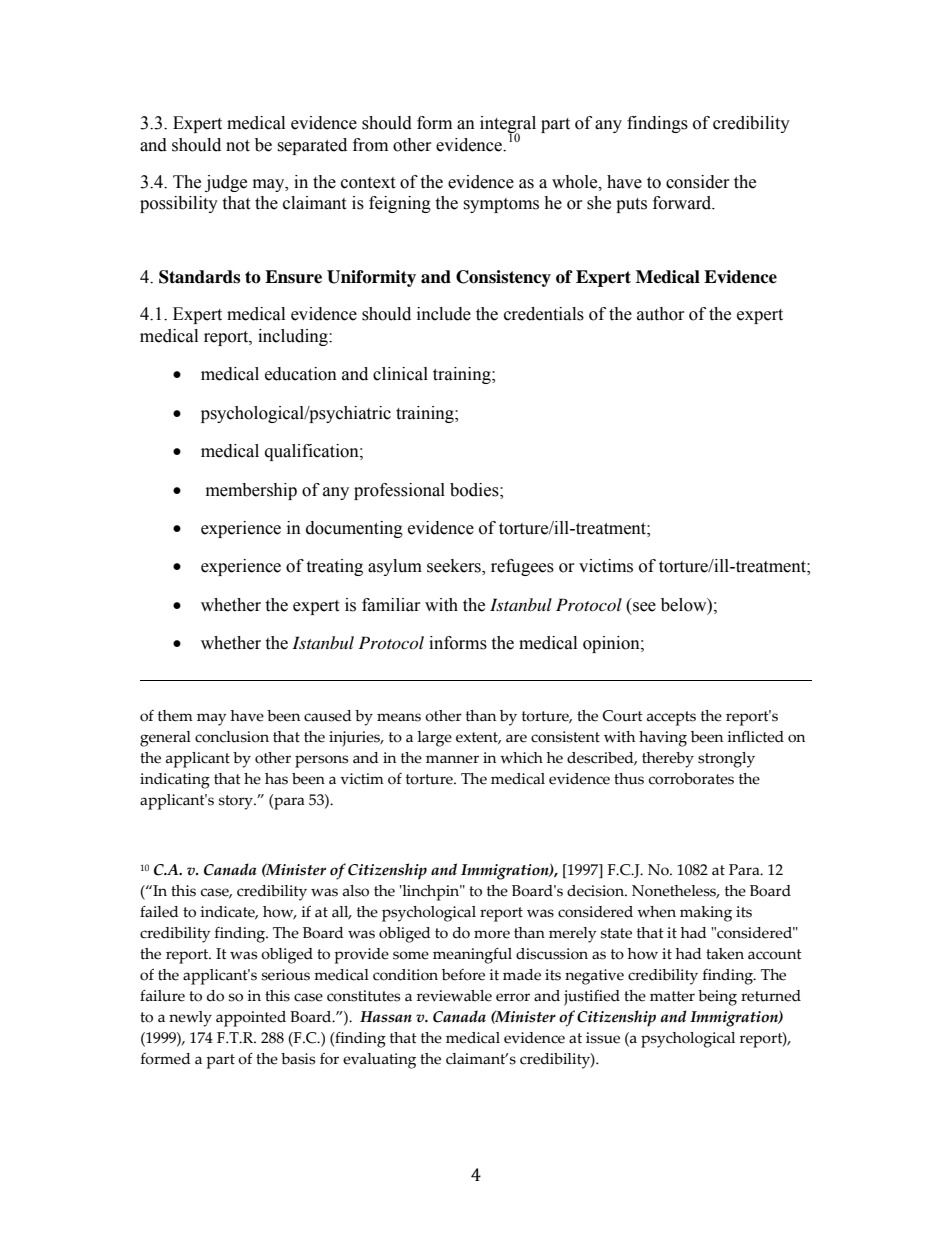 The height and width of the page is (1233, 952). Describe the element at coordinates (232, 737) in the page. I see `conclusion` at that location.
